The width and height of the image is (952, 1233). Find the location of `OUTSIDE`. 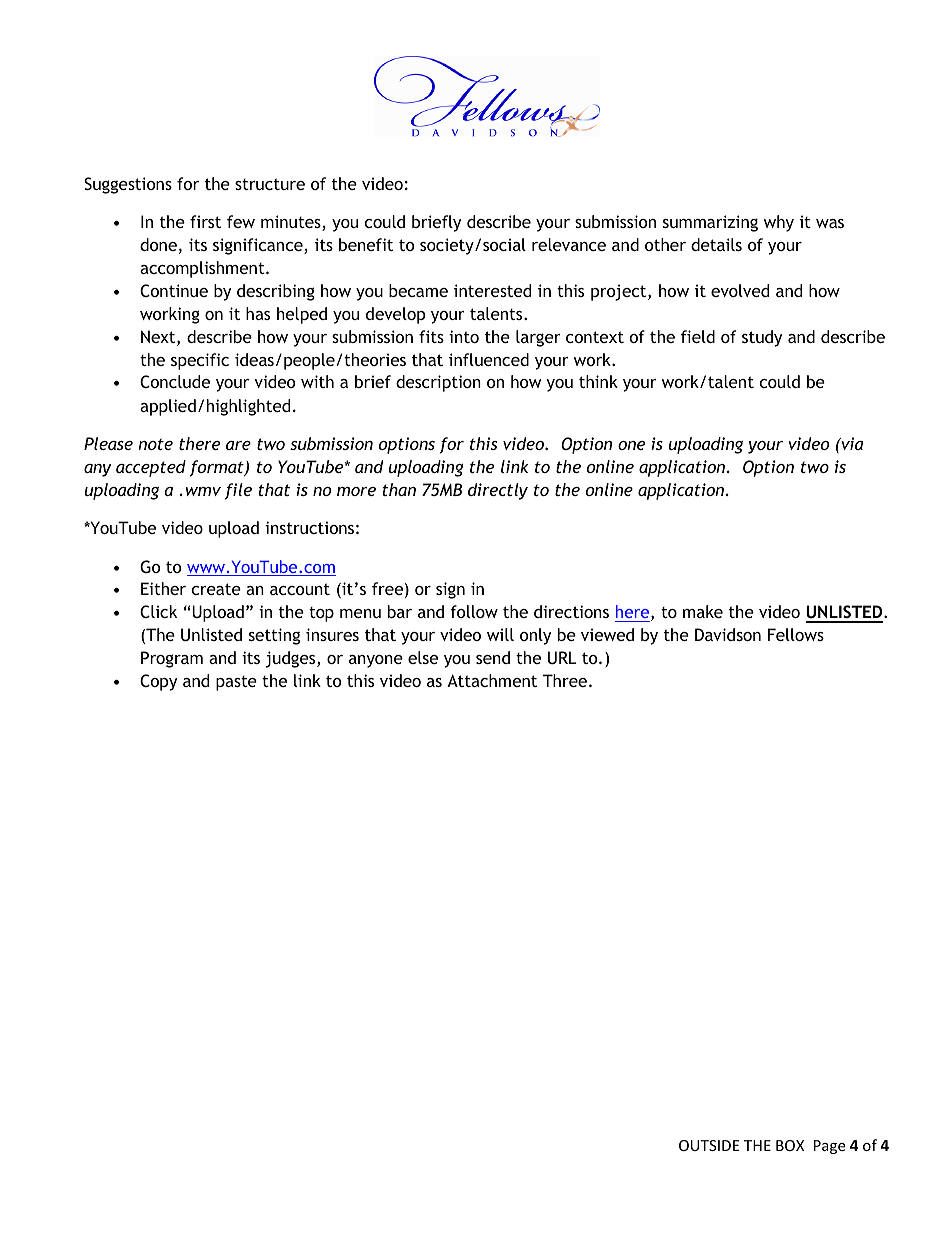

OUTSIDE is located at coordinates (709, 1145).
